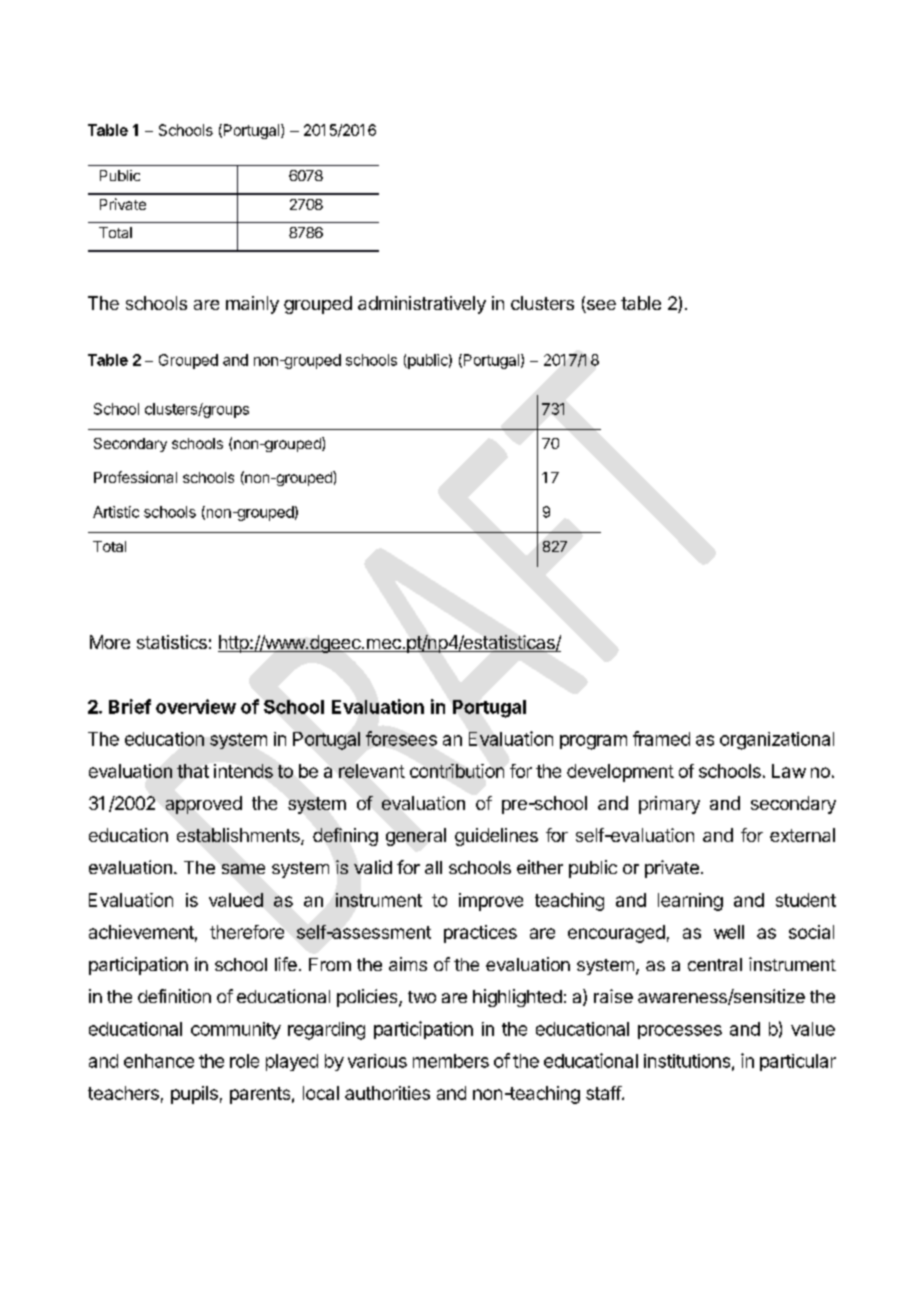  Describe the element at coordinates (401, 738) in the screenshot. I see `foresees` at that location.
